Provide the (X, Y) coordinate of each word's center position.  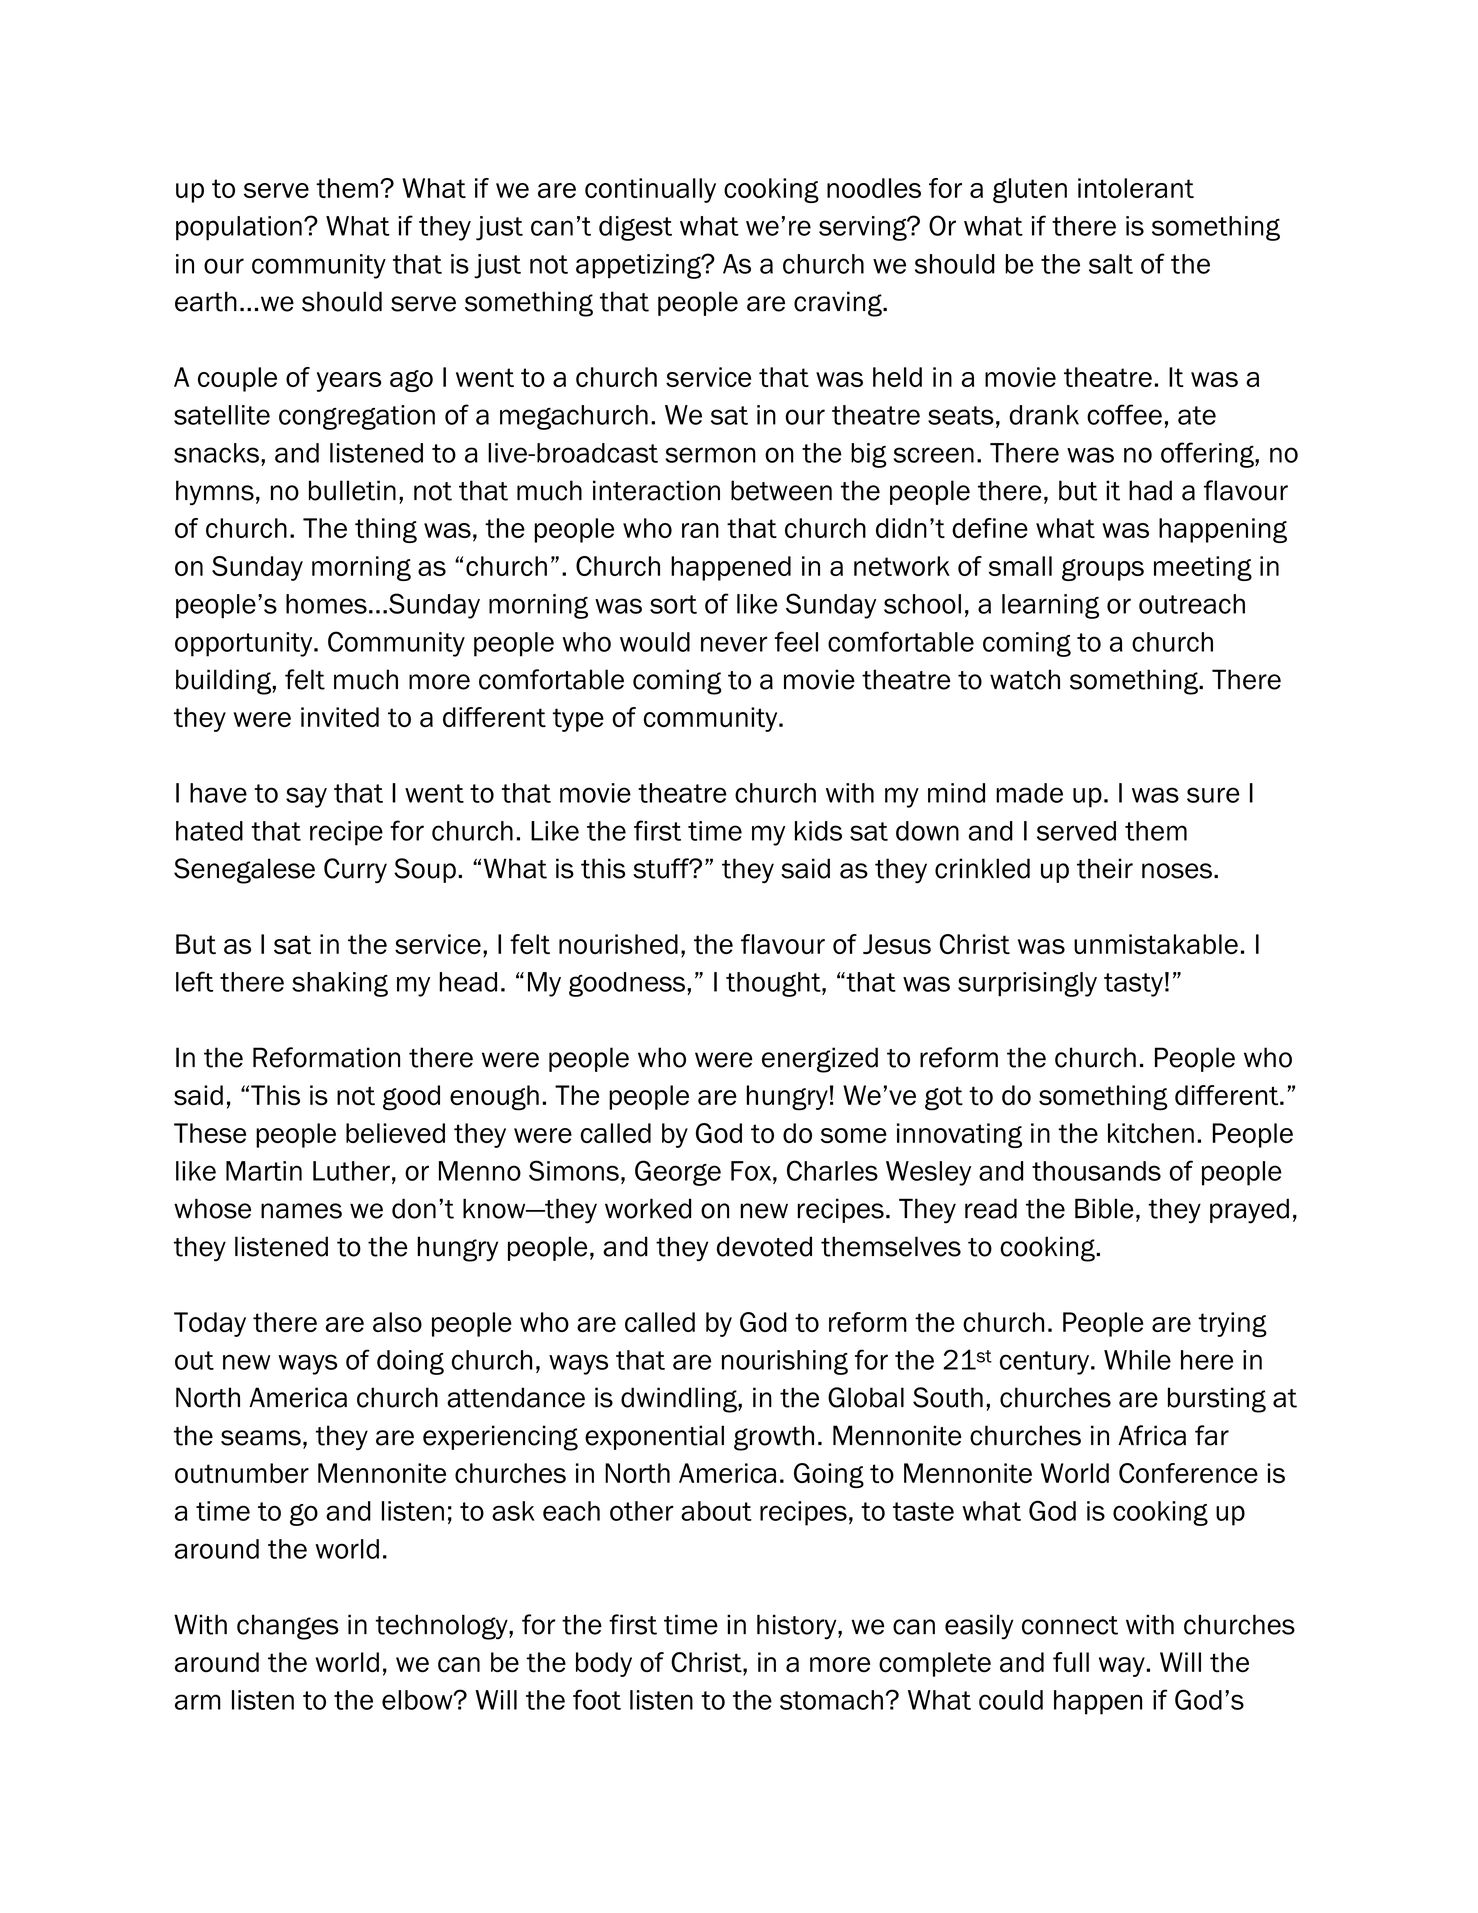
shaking (340, 984)
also (397, 1322)
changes (288, 1627)
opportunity (245, 644)
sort (673, 604)
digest (635, 228)
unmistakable (1156, 944)
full (1071, 1662)
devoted (764, 1246)
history (798, 1627)
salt (1111, 264)
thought (774, 984)
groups (1103, 570)
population (239, 228)
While (1137, 1360)
